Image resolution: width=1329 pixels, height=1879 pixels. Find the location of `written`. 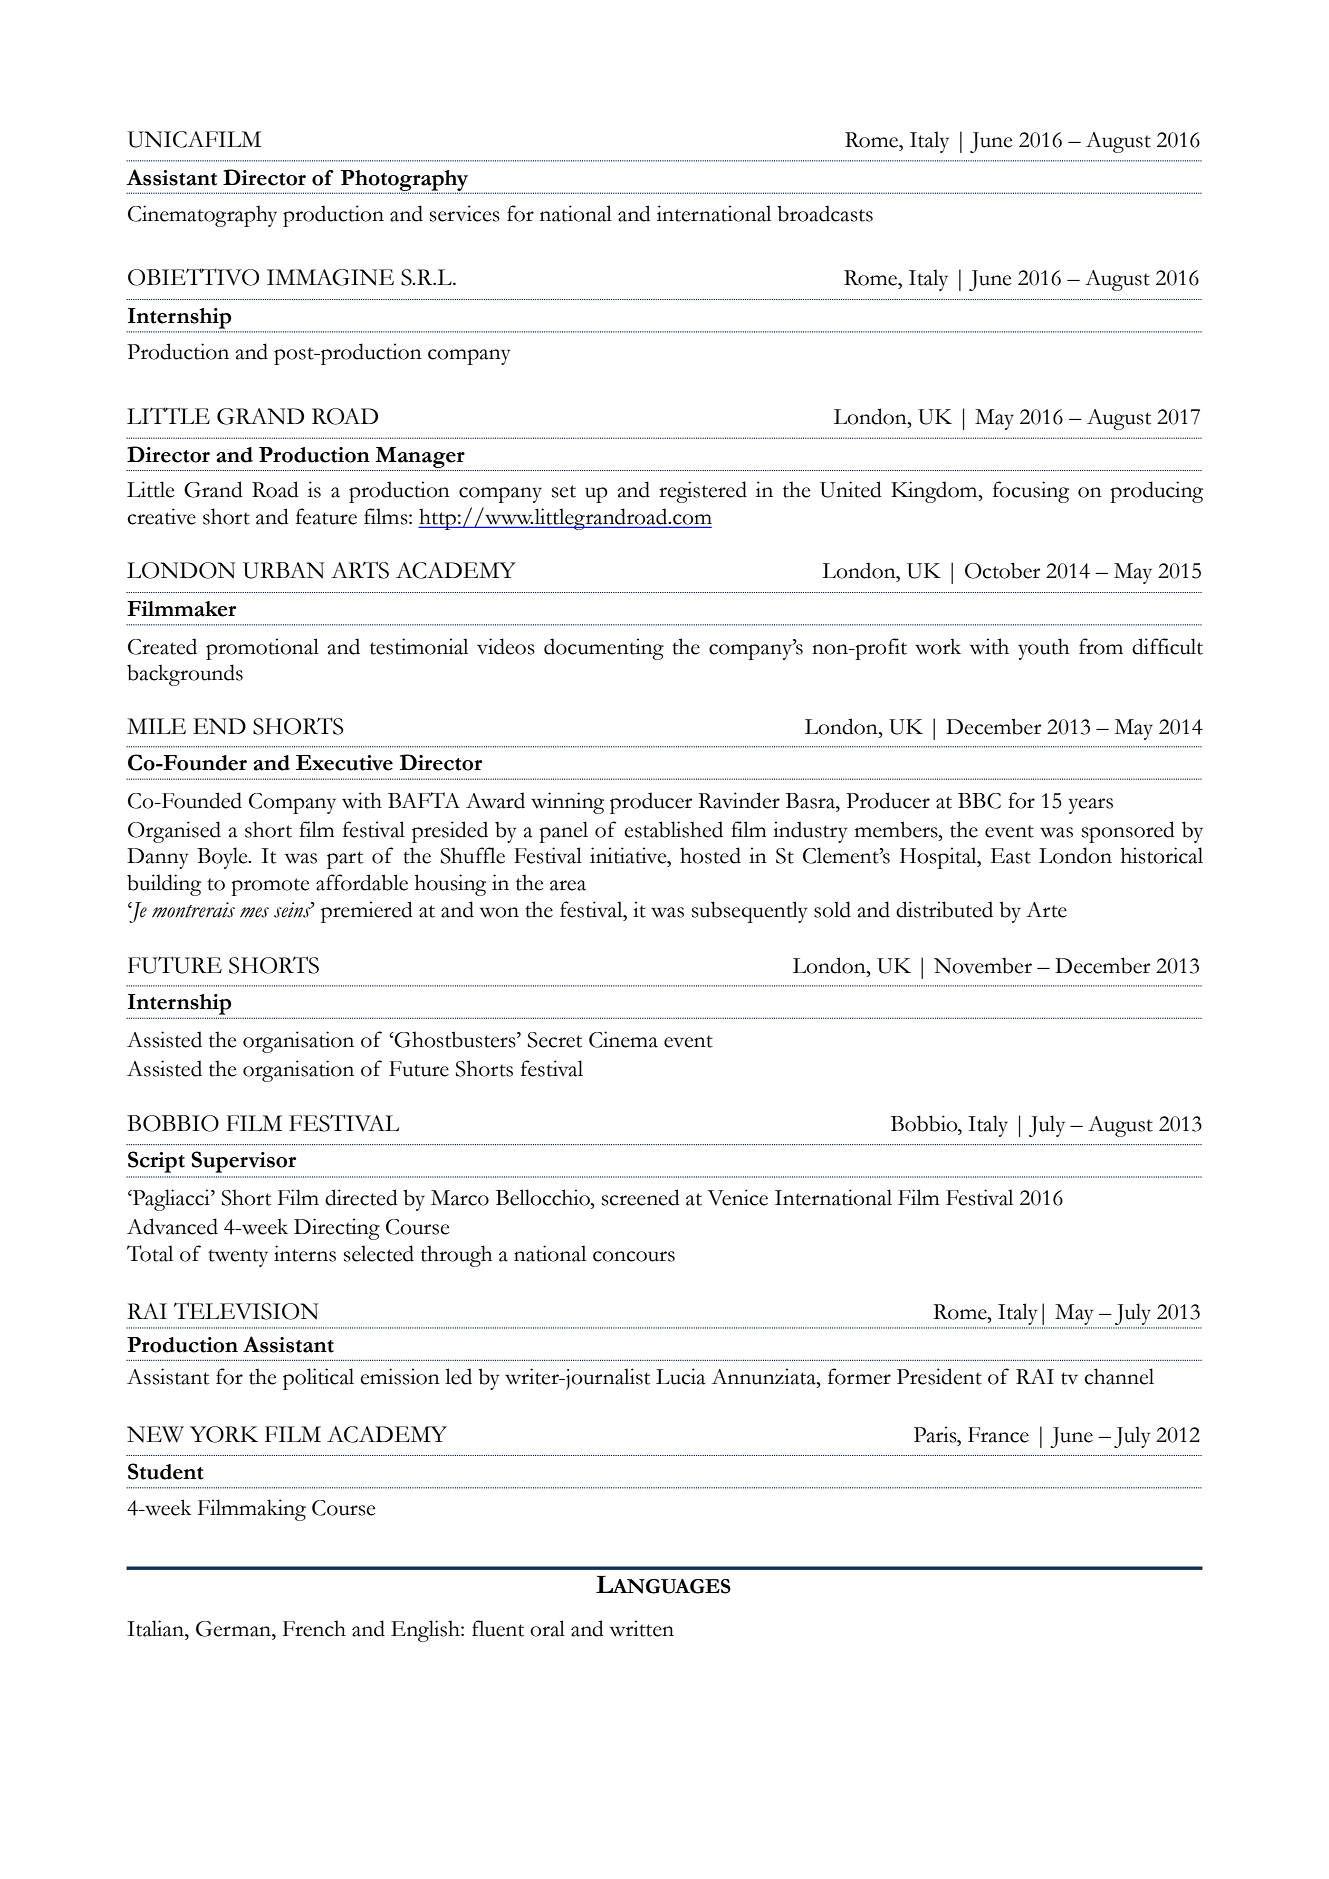

written is located at coordinates (642, 1628).
